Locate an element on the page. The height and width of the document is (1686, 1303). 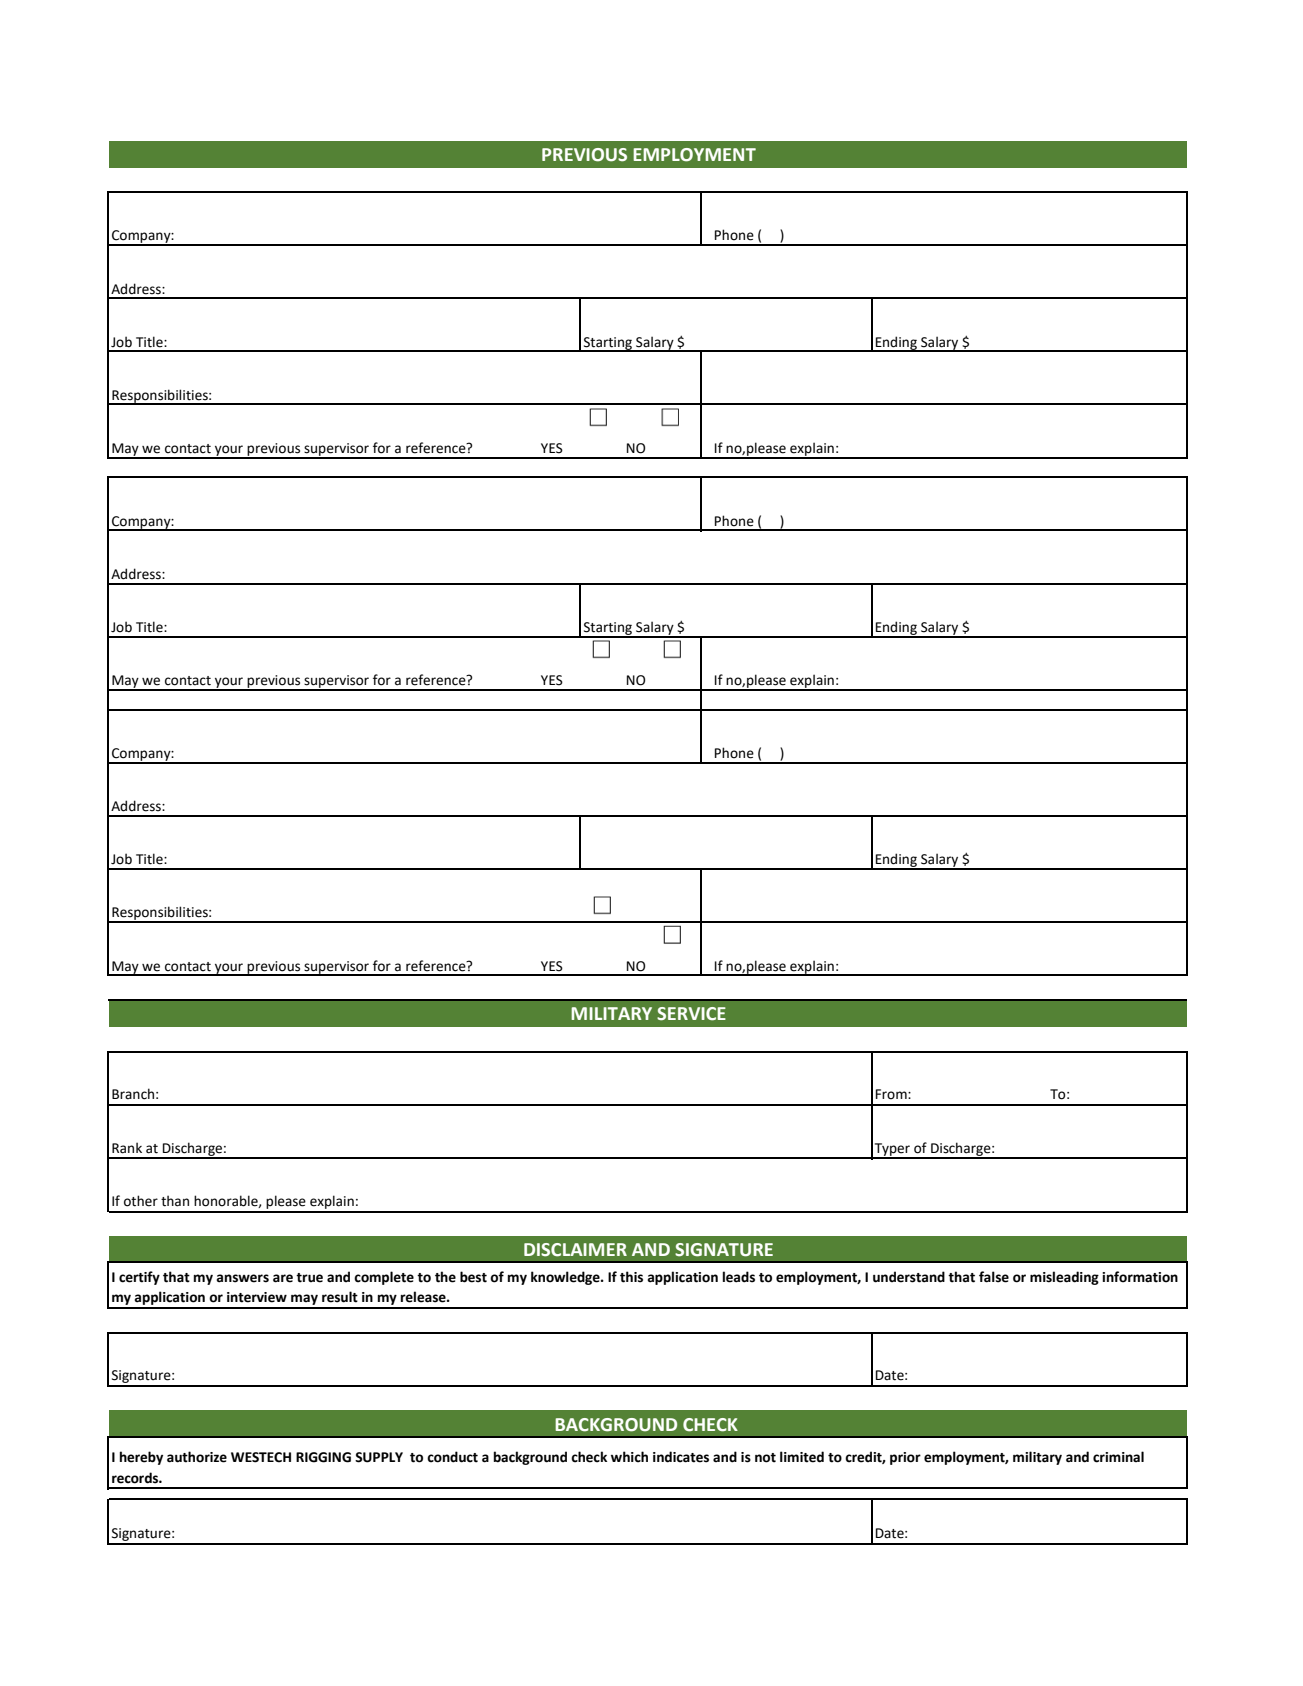
authorize is located at coordinates (197, 1457).
